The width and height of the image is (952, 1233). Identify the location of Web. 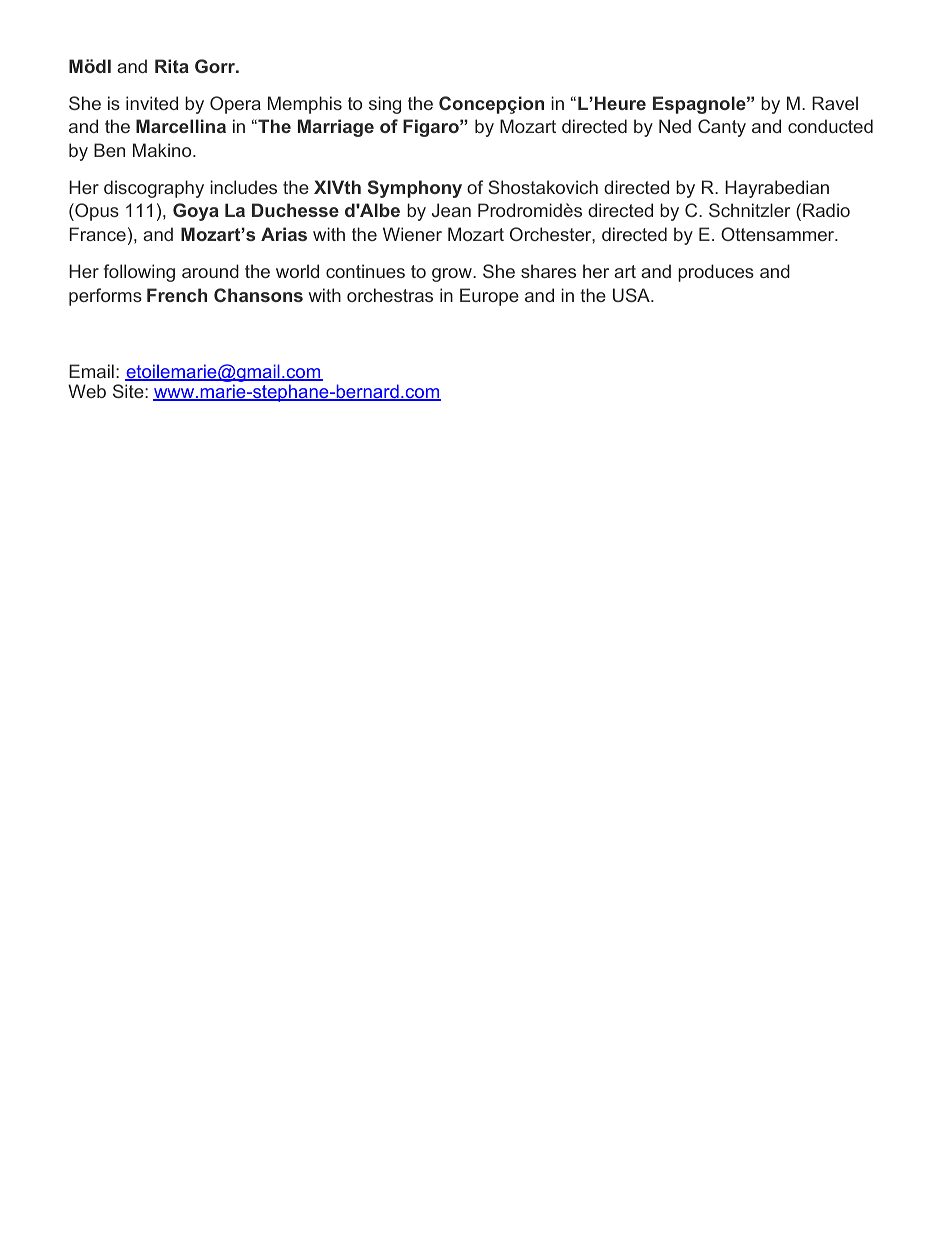
(87, 391).
